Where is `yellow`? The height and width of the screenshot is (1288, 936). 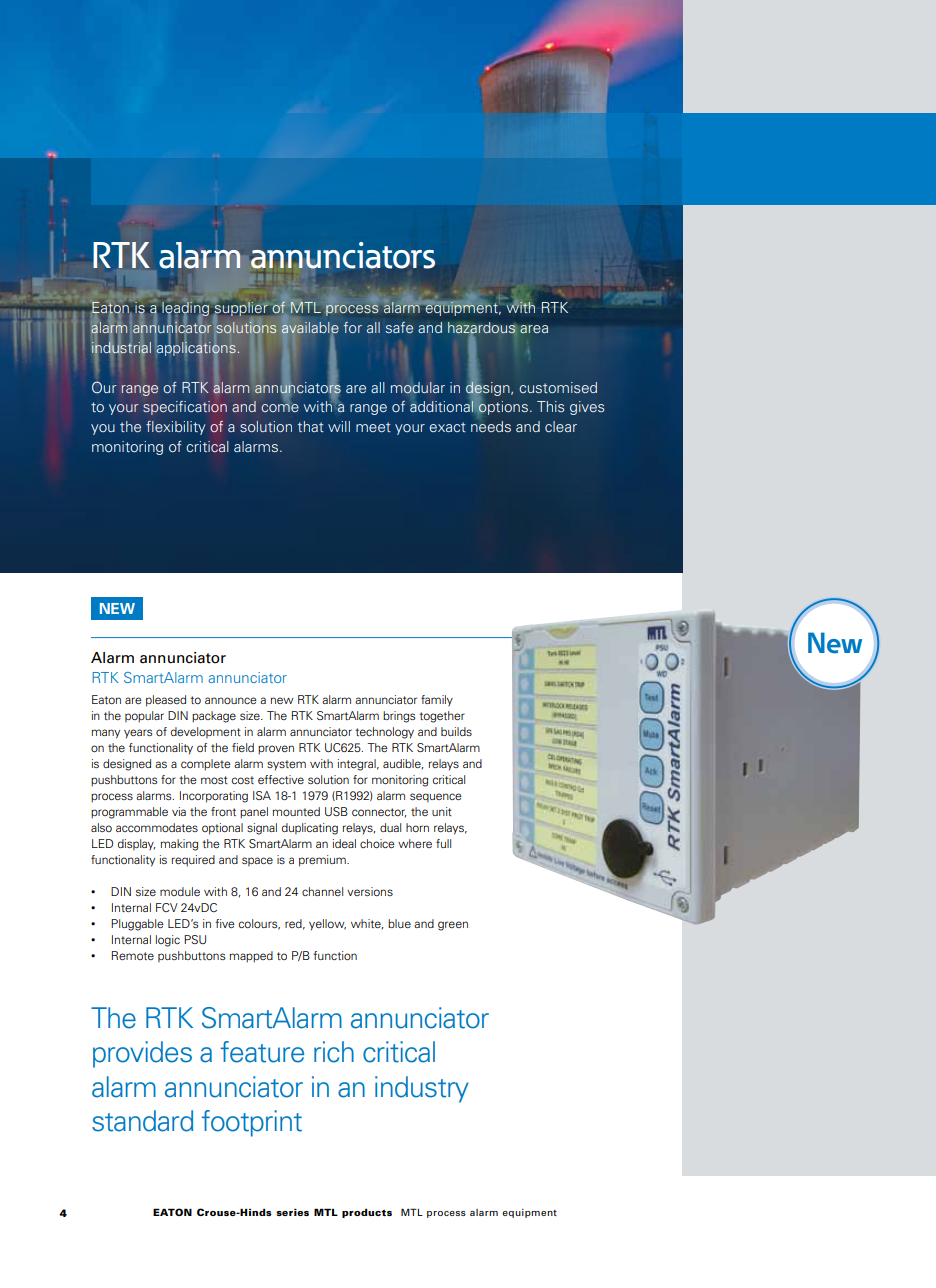
yellow is located at coordinates (327, 925).
